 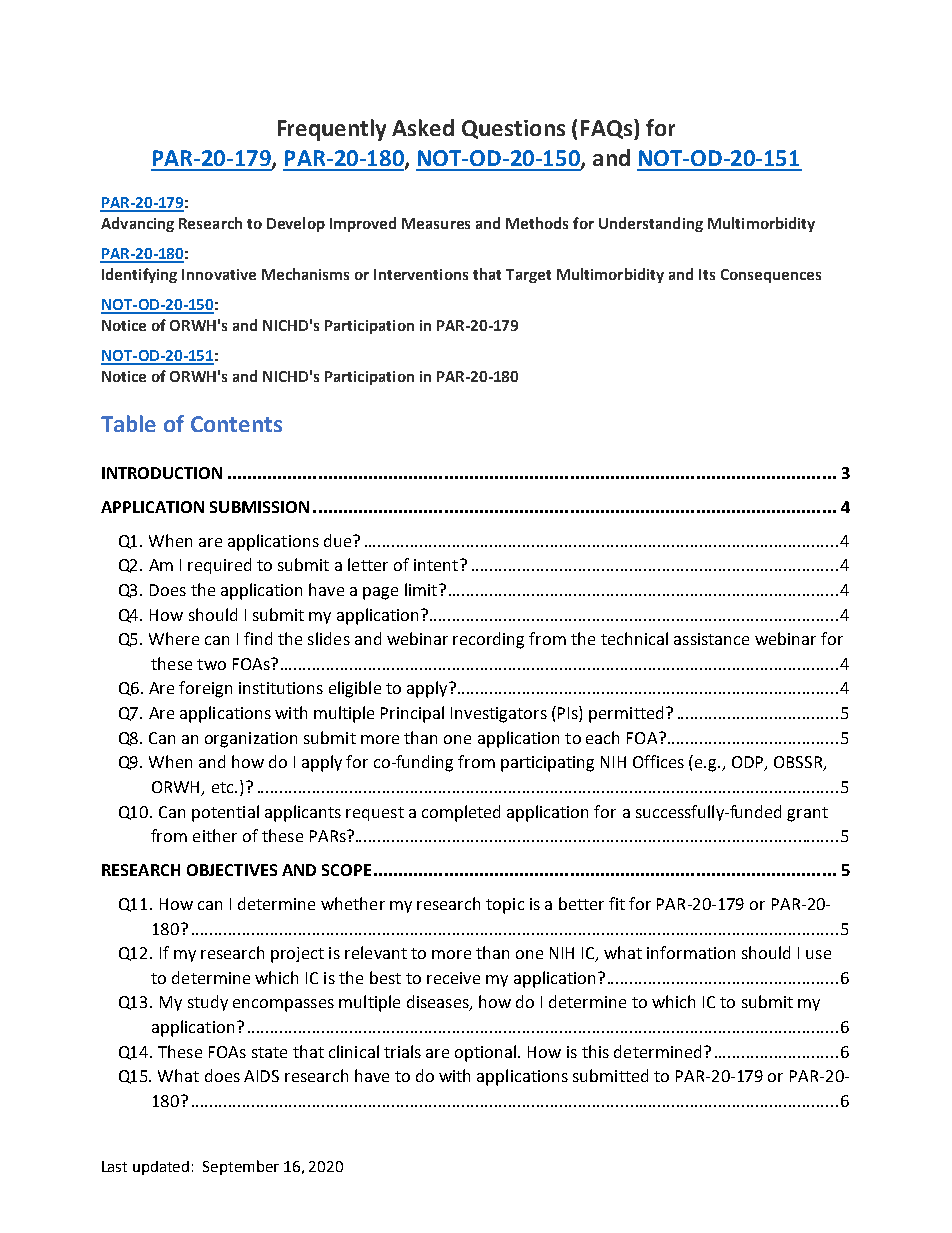 I want to click on Understanding, so click(x=651, y=224).
